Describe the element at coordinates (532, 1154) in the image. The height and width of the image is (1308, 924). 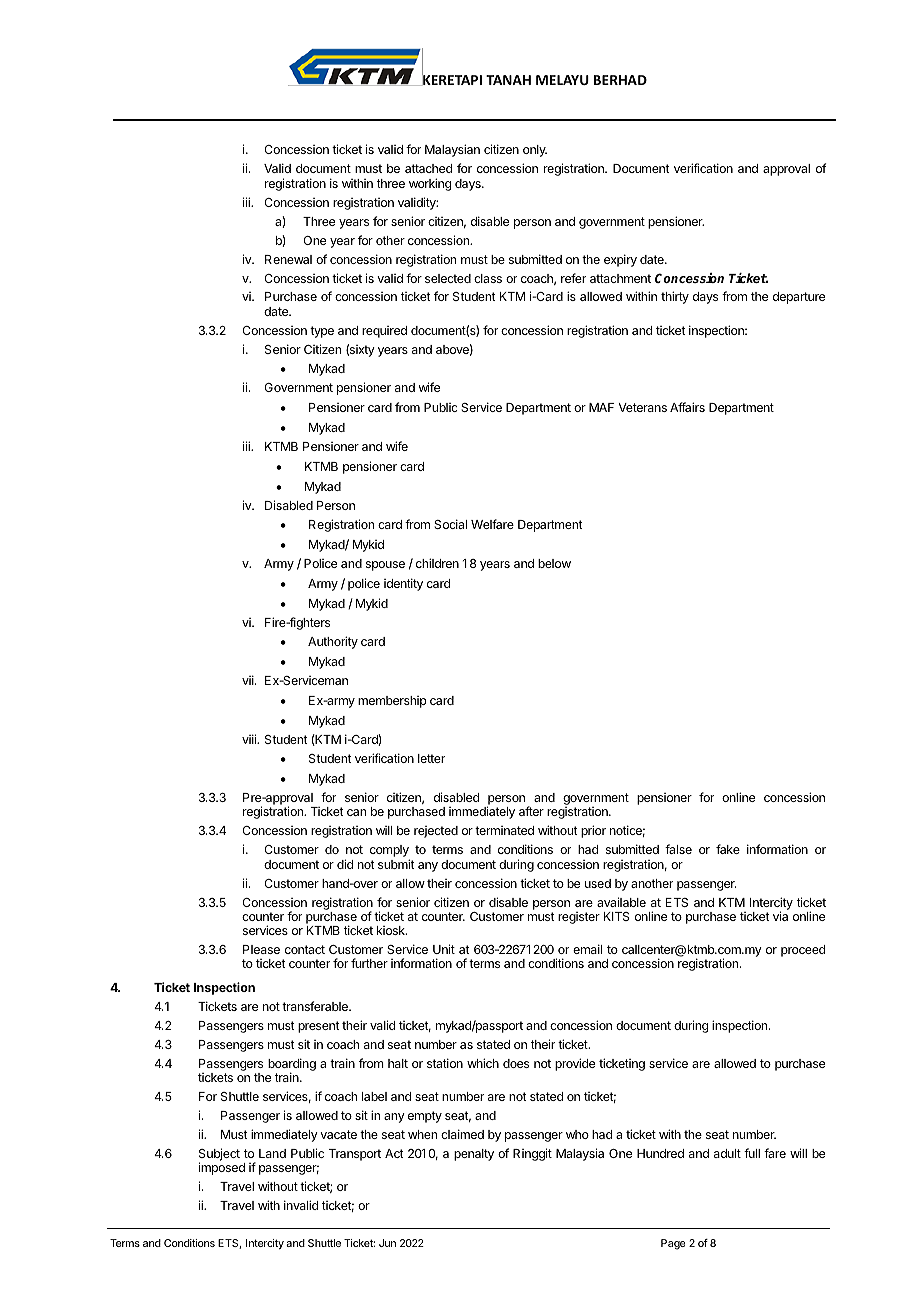
I see `Ringgit` at that location.
